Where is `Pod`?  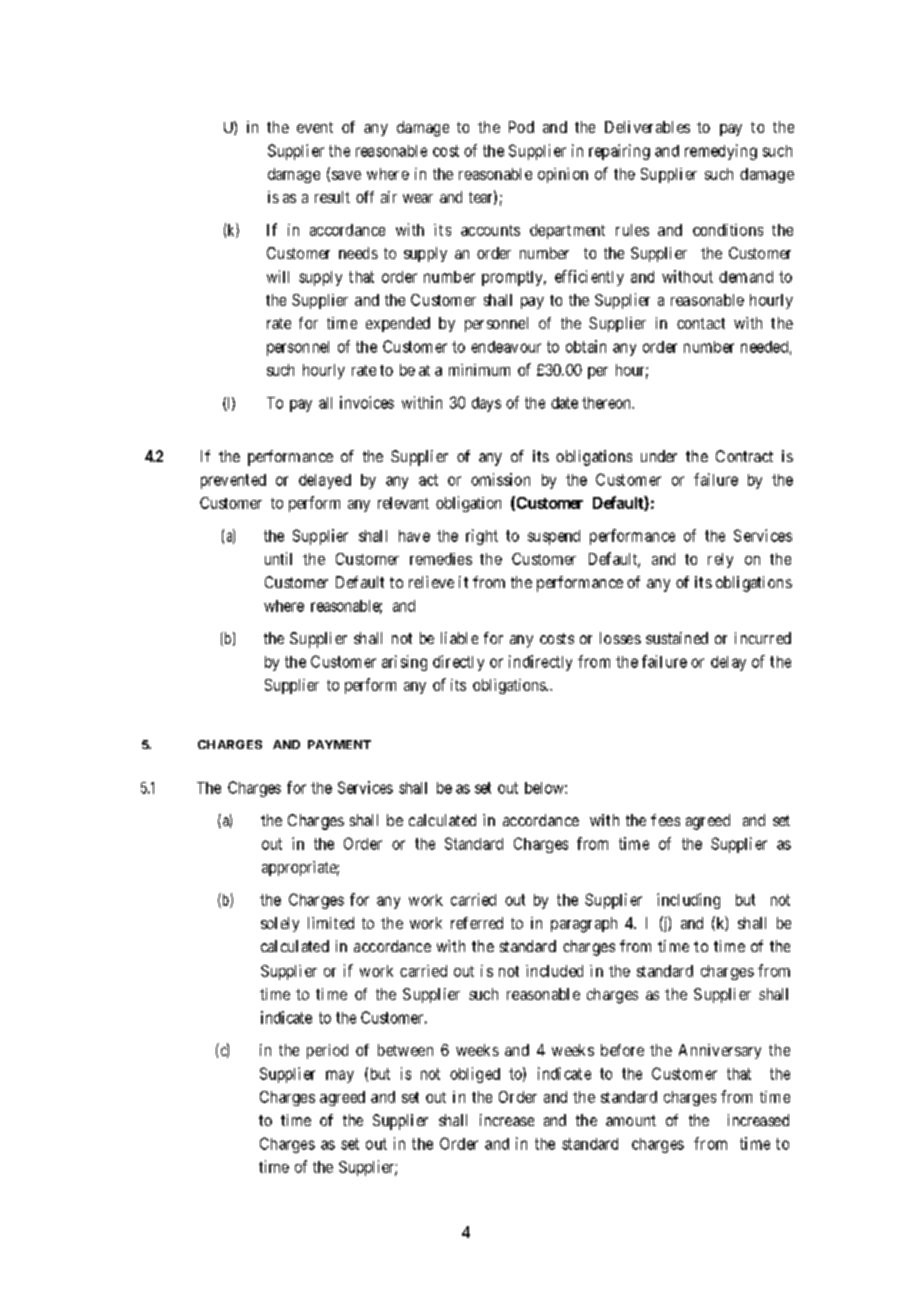
Pod is located at coordinates (521, 127).
